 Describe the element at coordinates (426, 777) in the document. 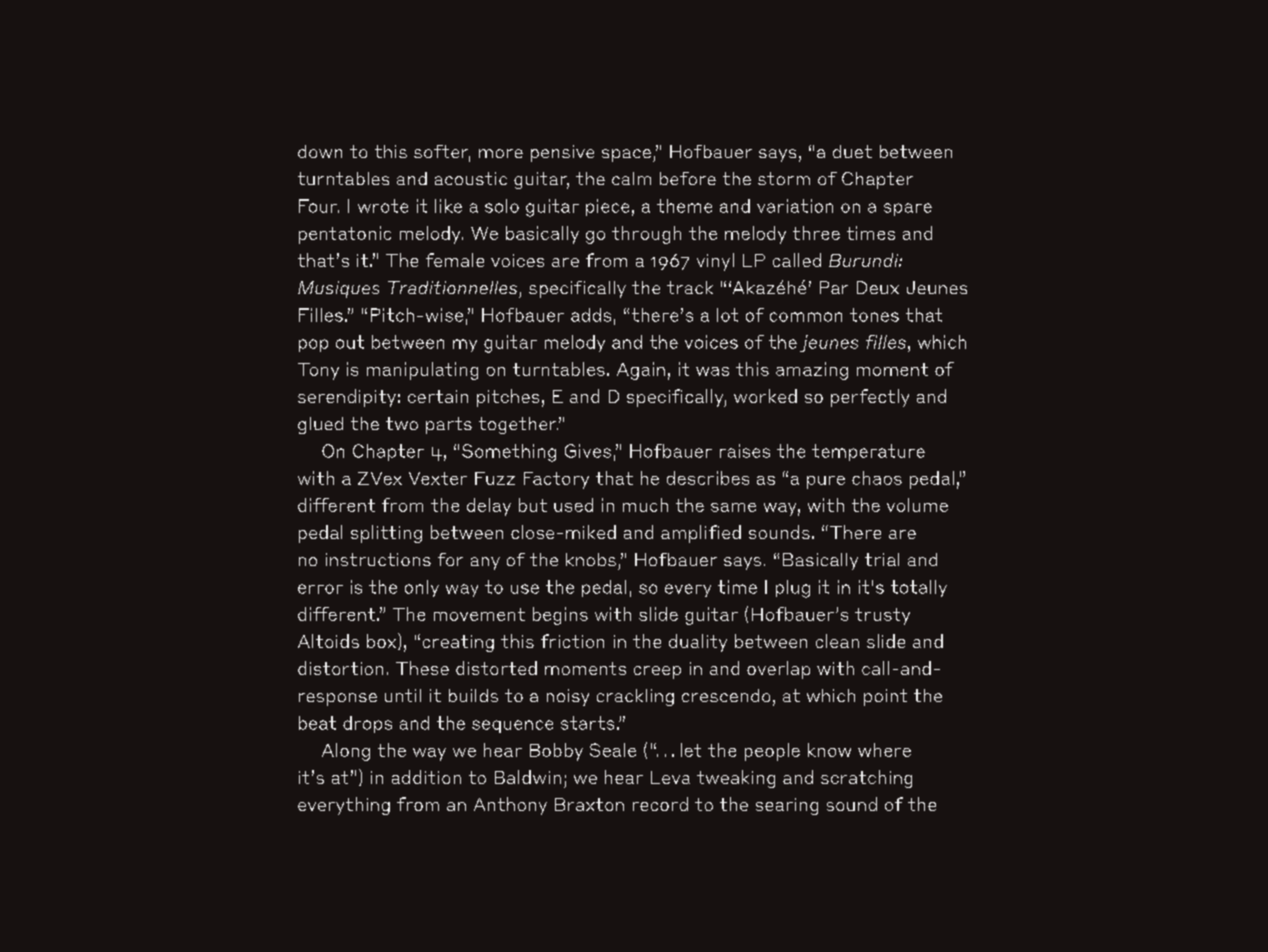

I see `addition` at that location.
